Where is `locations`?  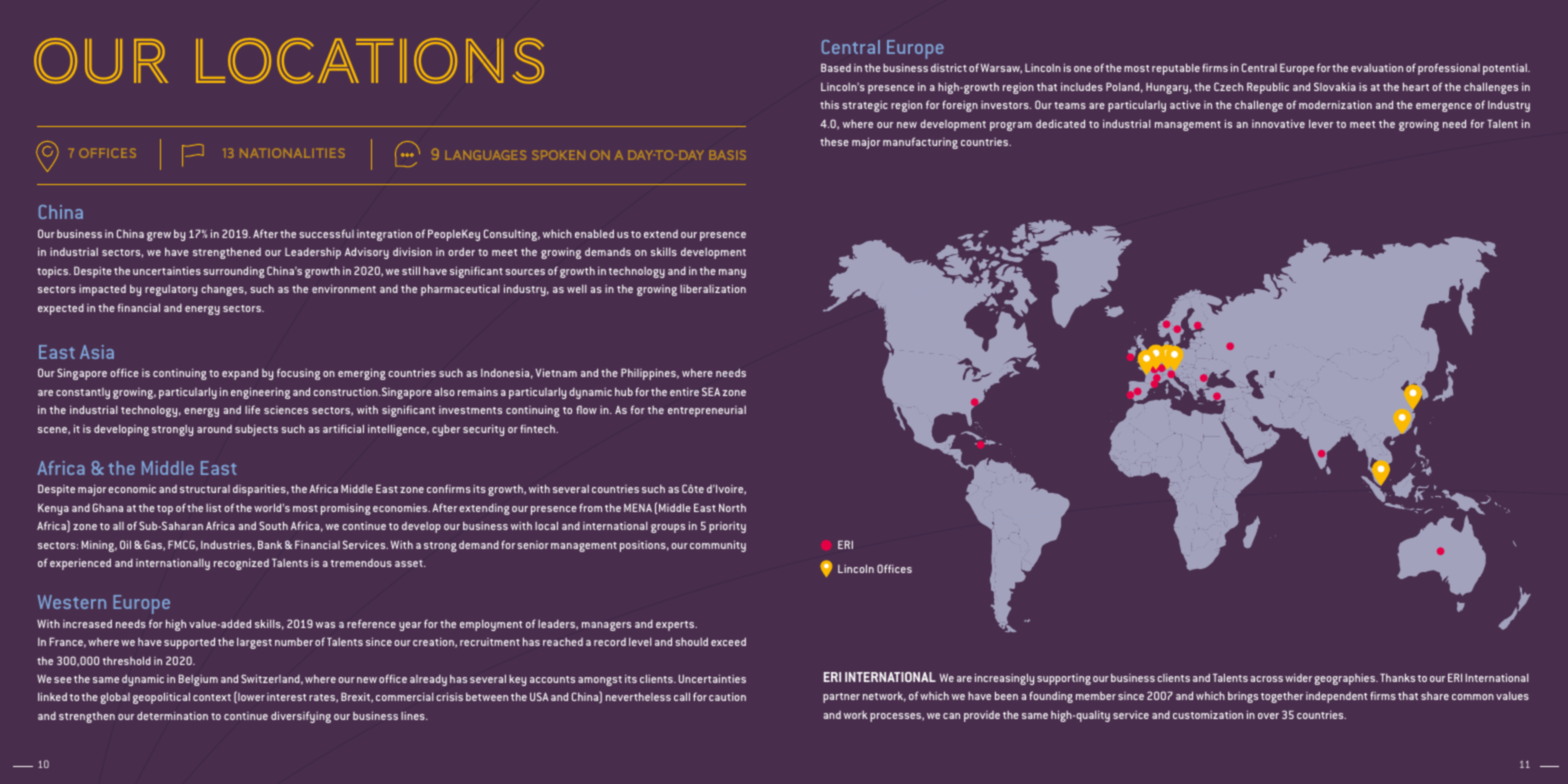 locations is located at coordinates (370, 61).
